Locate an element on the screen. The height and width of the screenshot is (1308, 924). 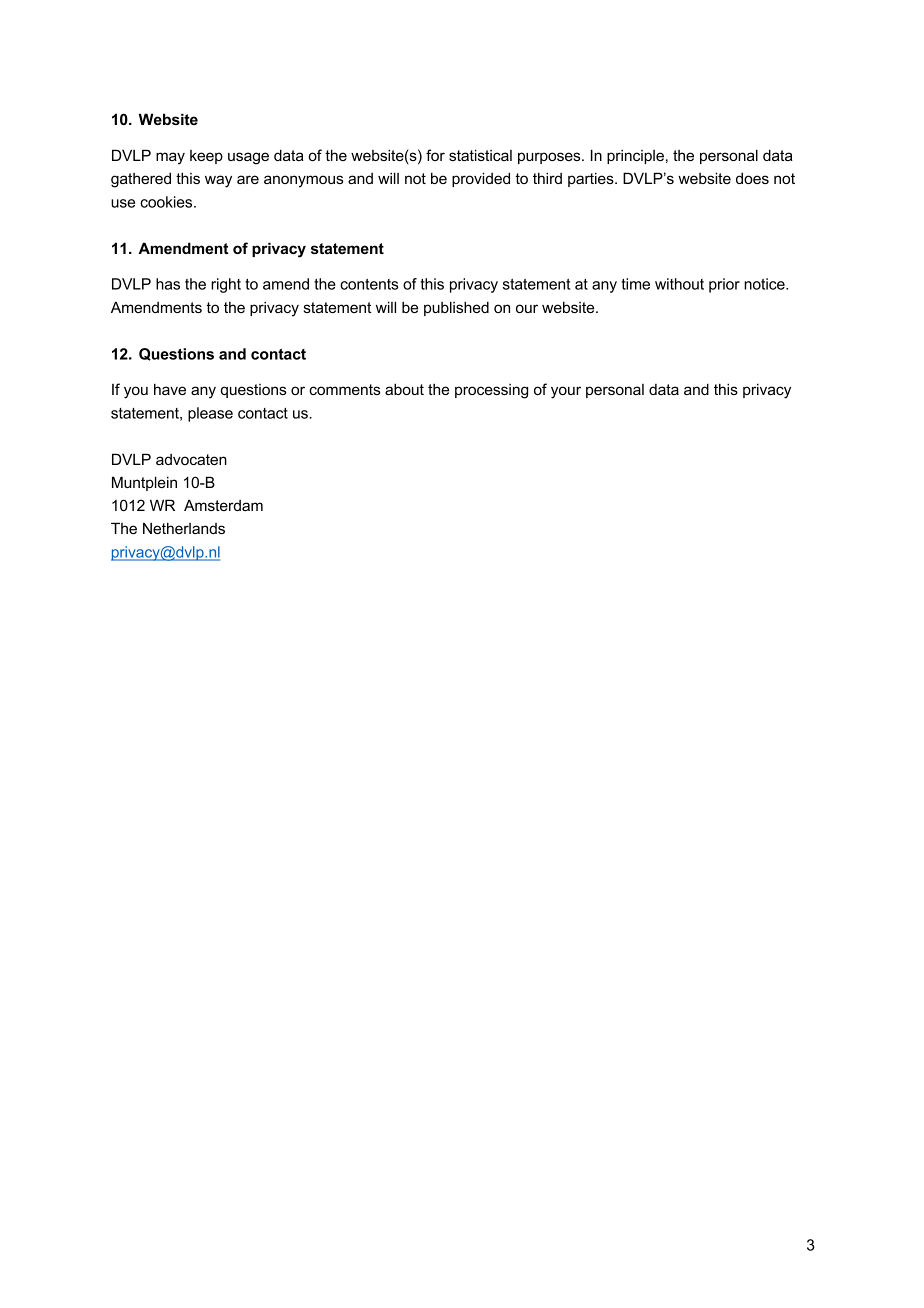
Amsterdam is located at coordinates (223, 505).
